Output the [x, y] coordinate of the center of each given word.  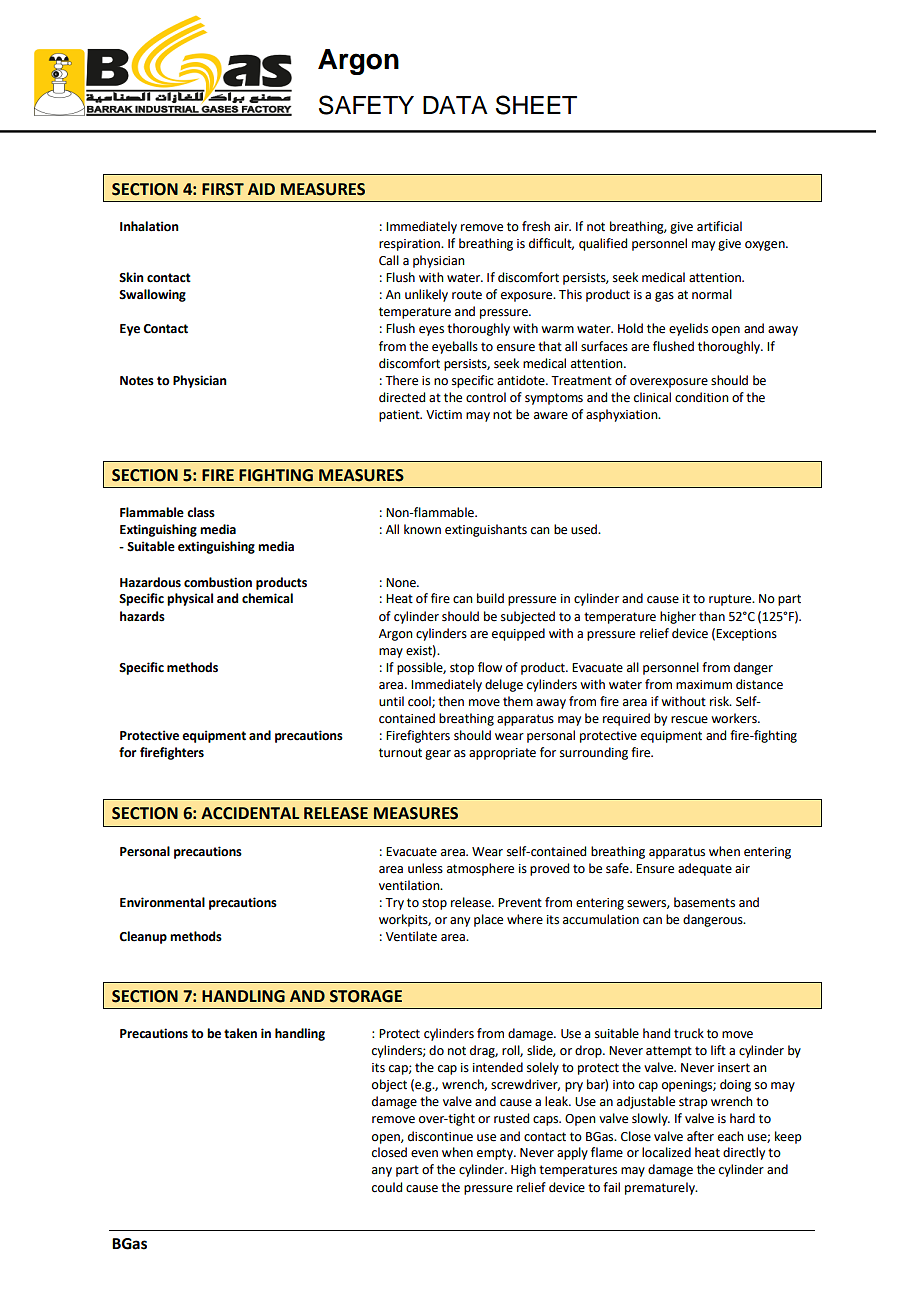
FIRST [223, 189]
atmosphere [480, 869]
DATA [455, 105]
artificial [719, 226]
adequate [705, 869]
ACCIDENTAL [250, 813]
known [422, 529]
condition [702, 397]
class [201, 512]
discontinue [440, 1136]
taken [240, 1033]
